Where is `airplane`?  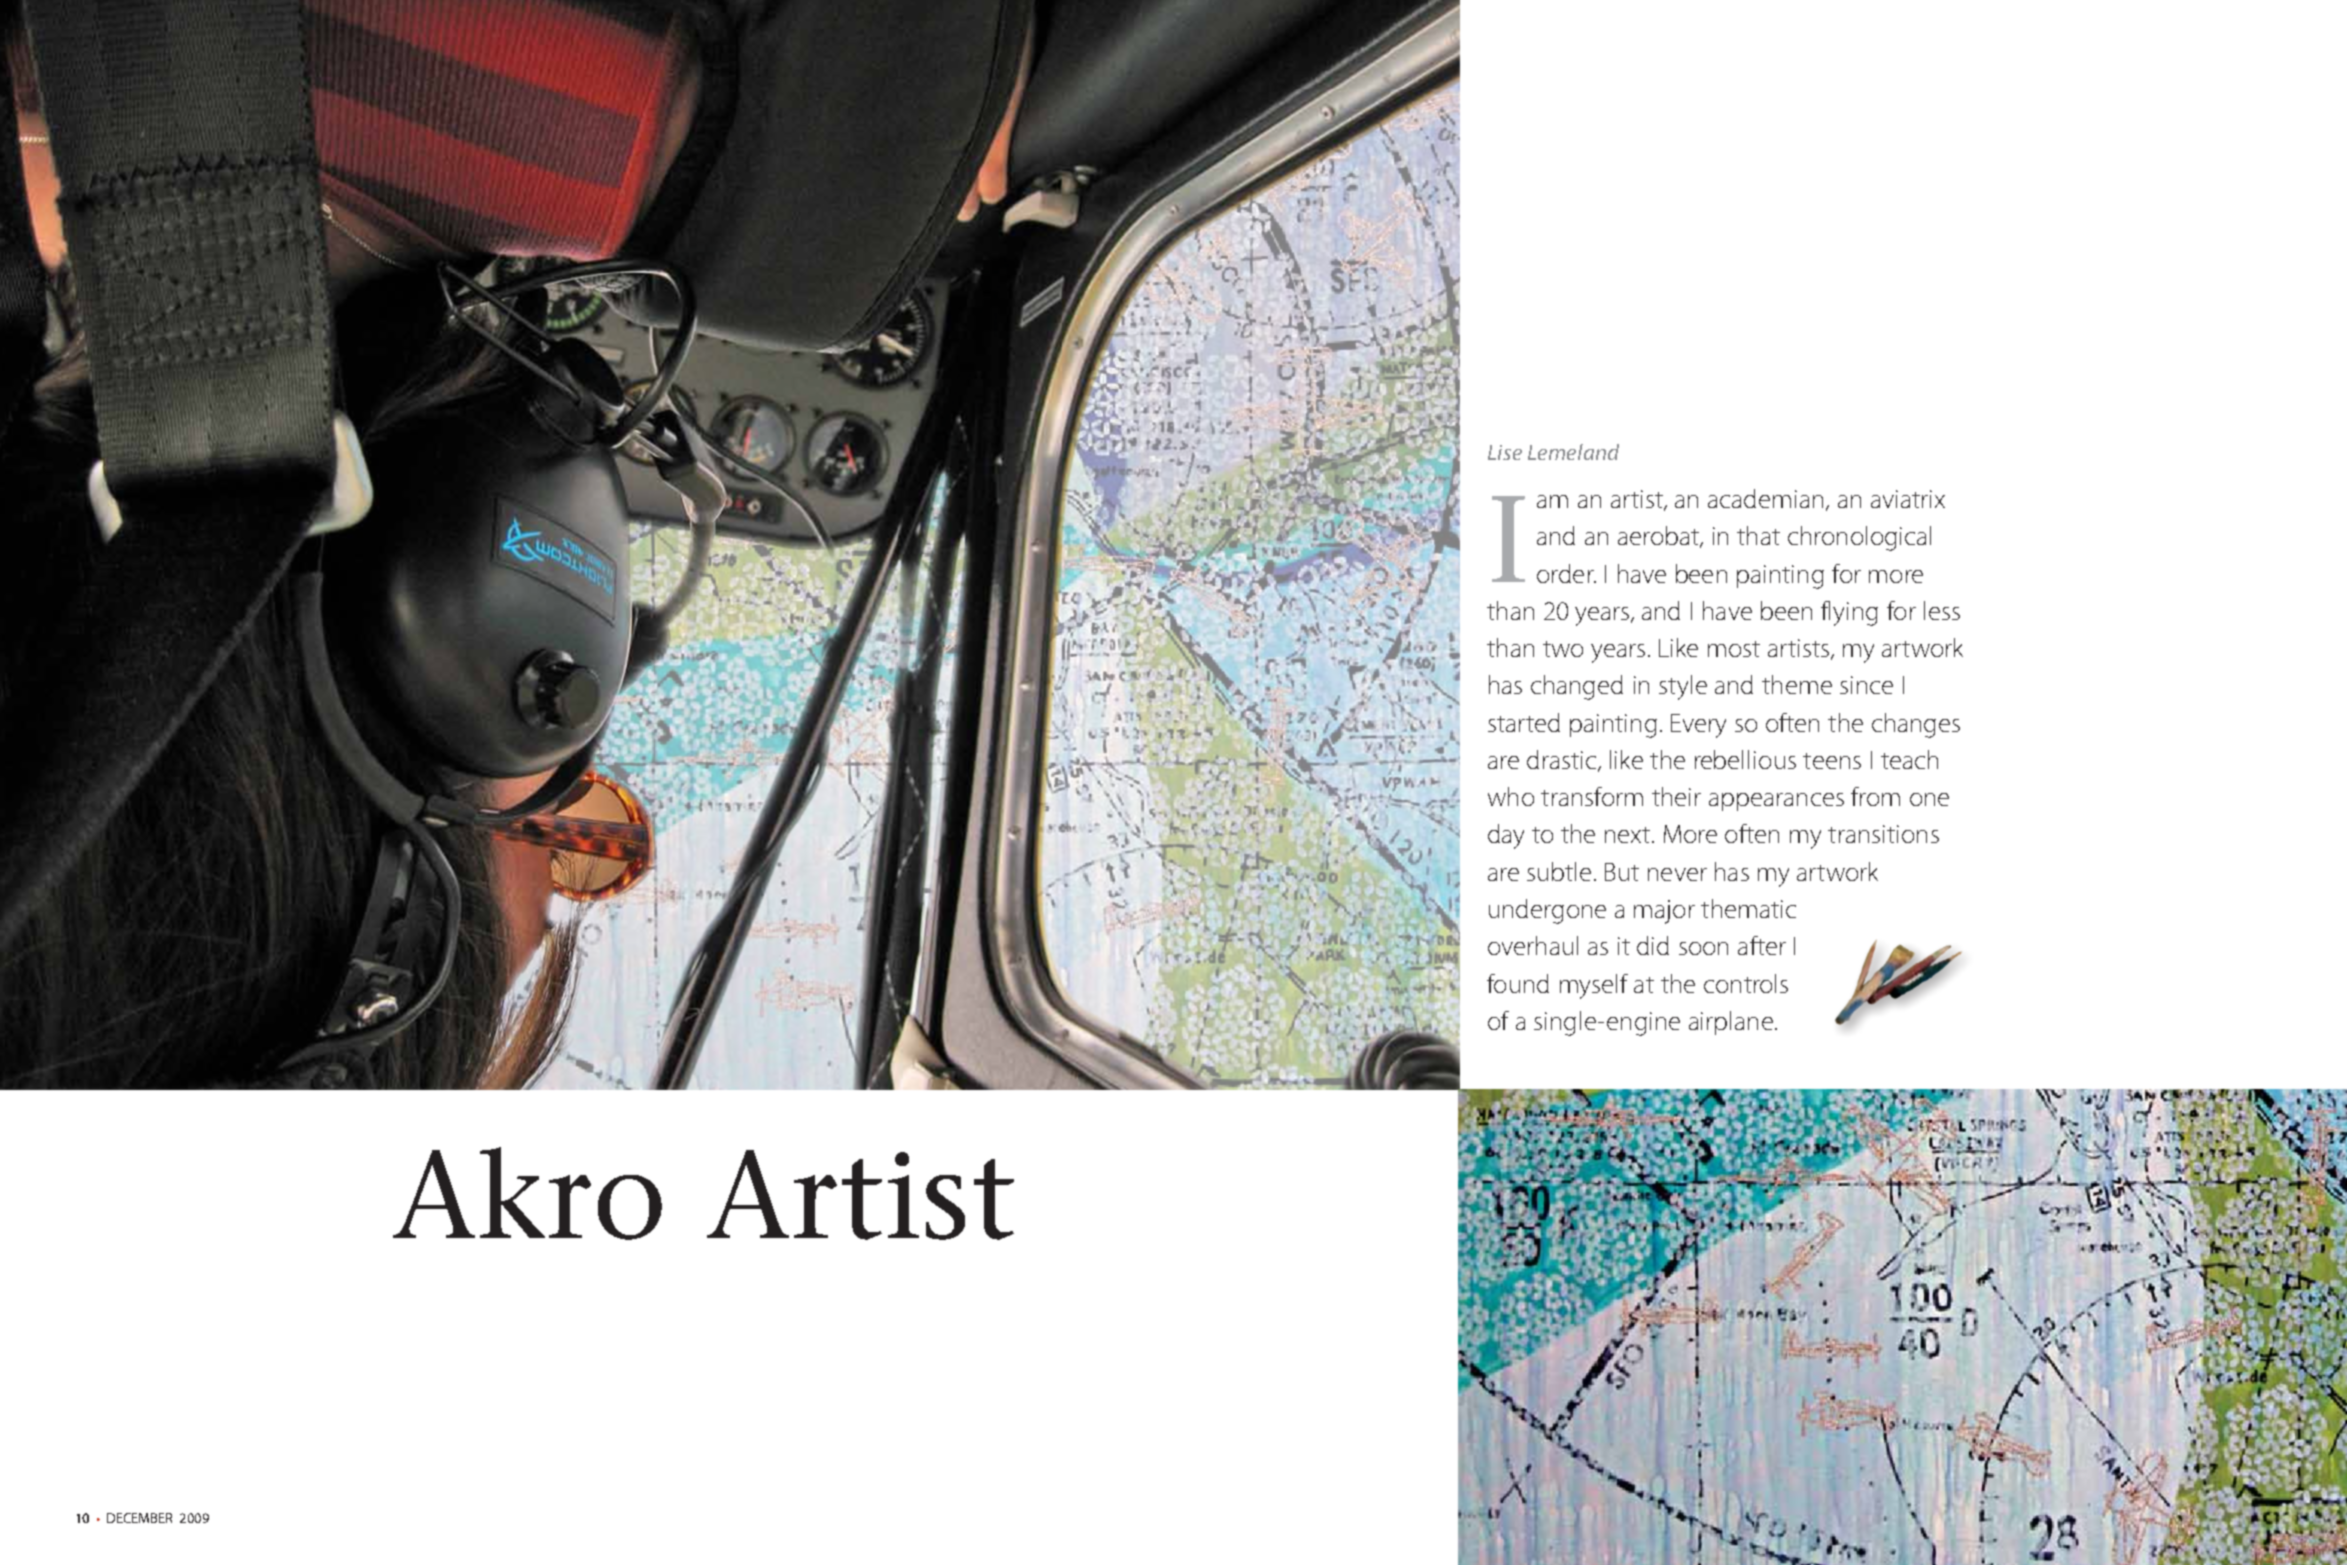
airplane is located at coordinates (1731, 1023).
